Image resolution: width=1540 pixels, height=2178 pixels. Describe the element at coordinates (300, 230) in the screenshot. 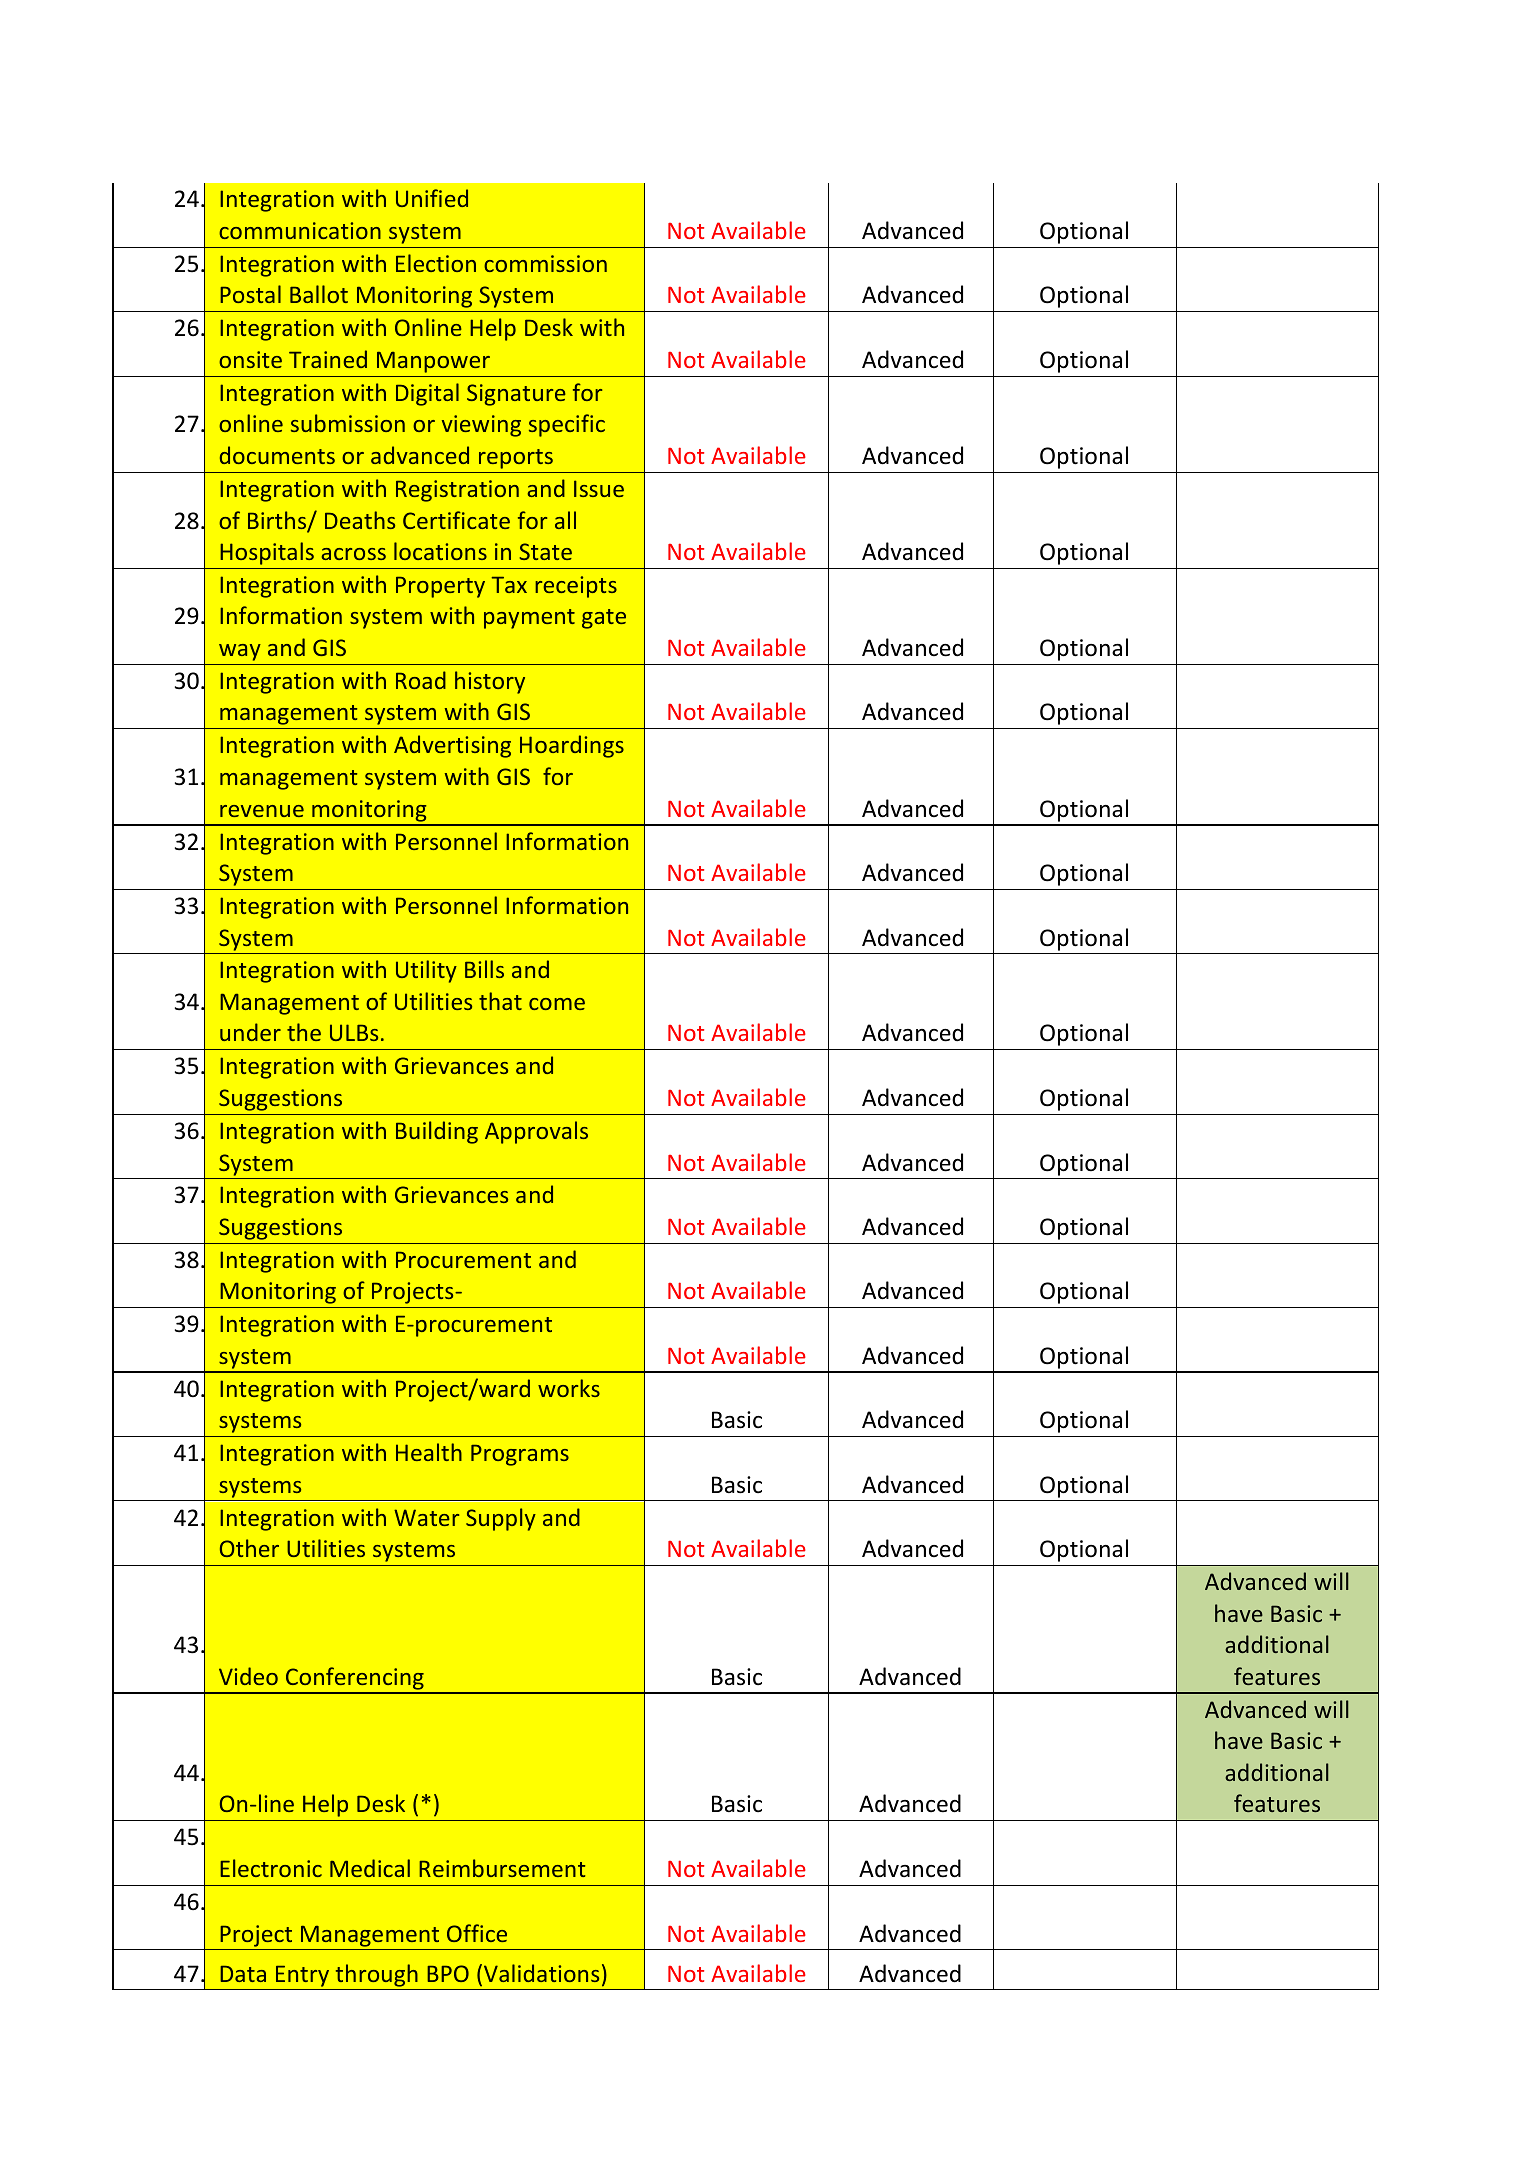

I see `communication` at that location.
